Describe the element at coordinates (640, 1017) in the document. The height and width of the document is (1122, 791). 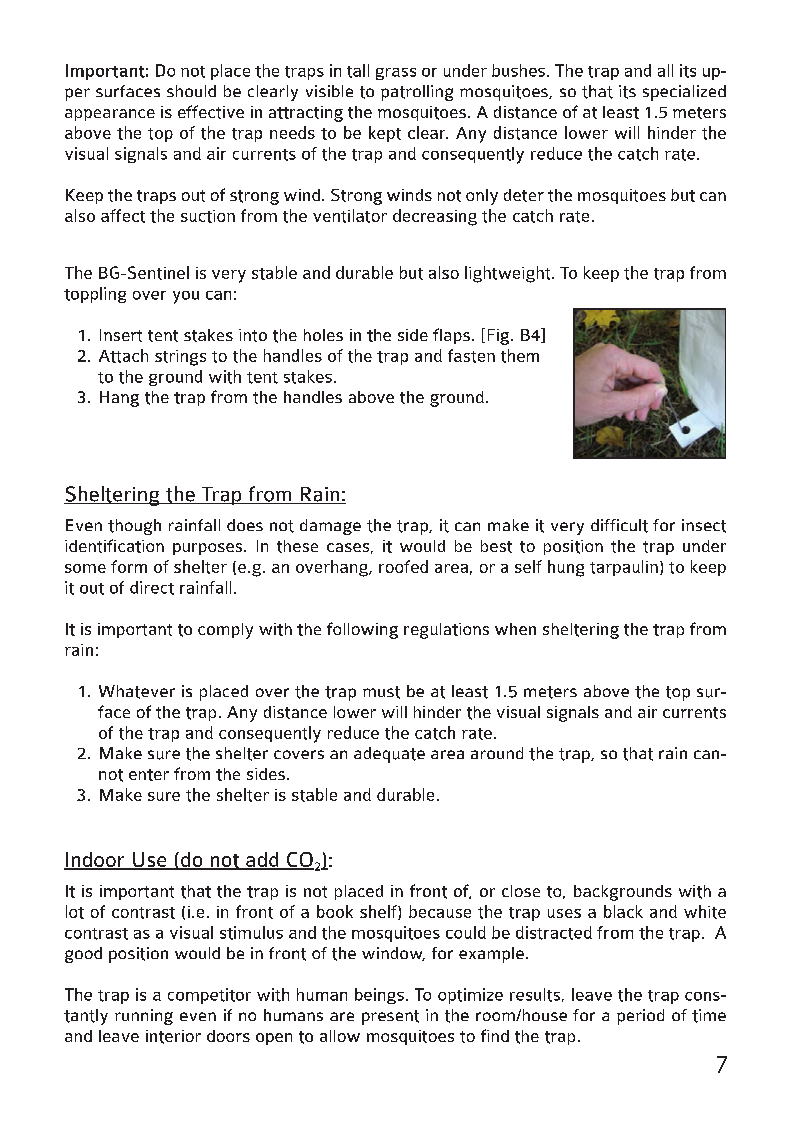
I see `period` at that location.
